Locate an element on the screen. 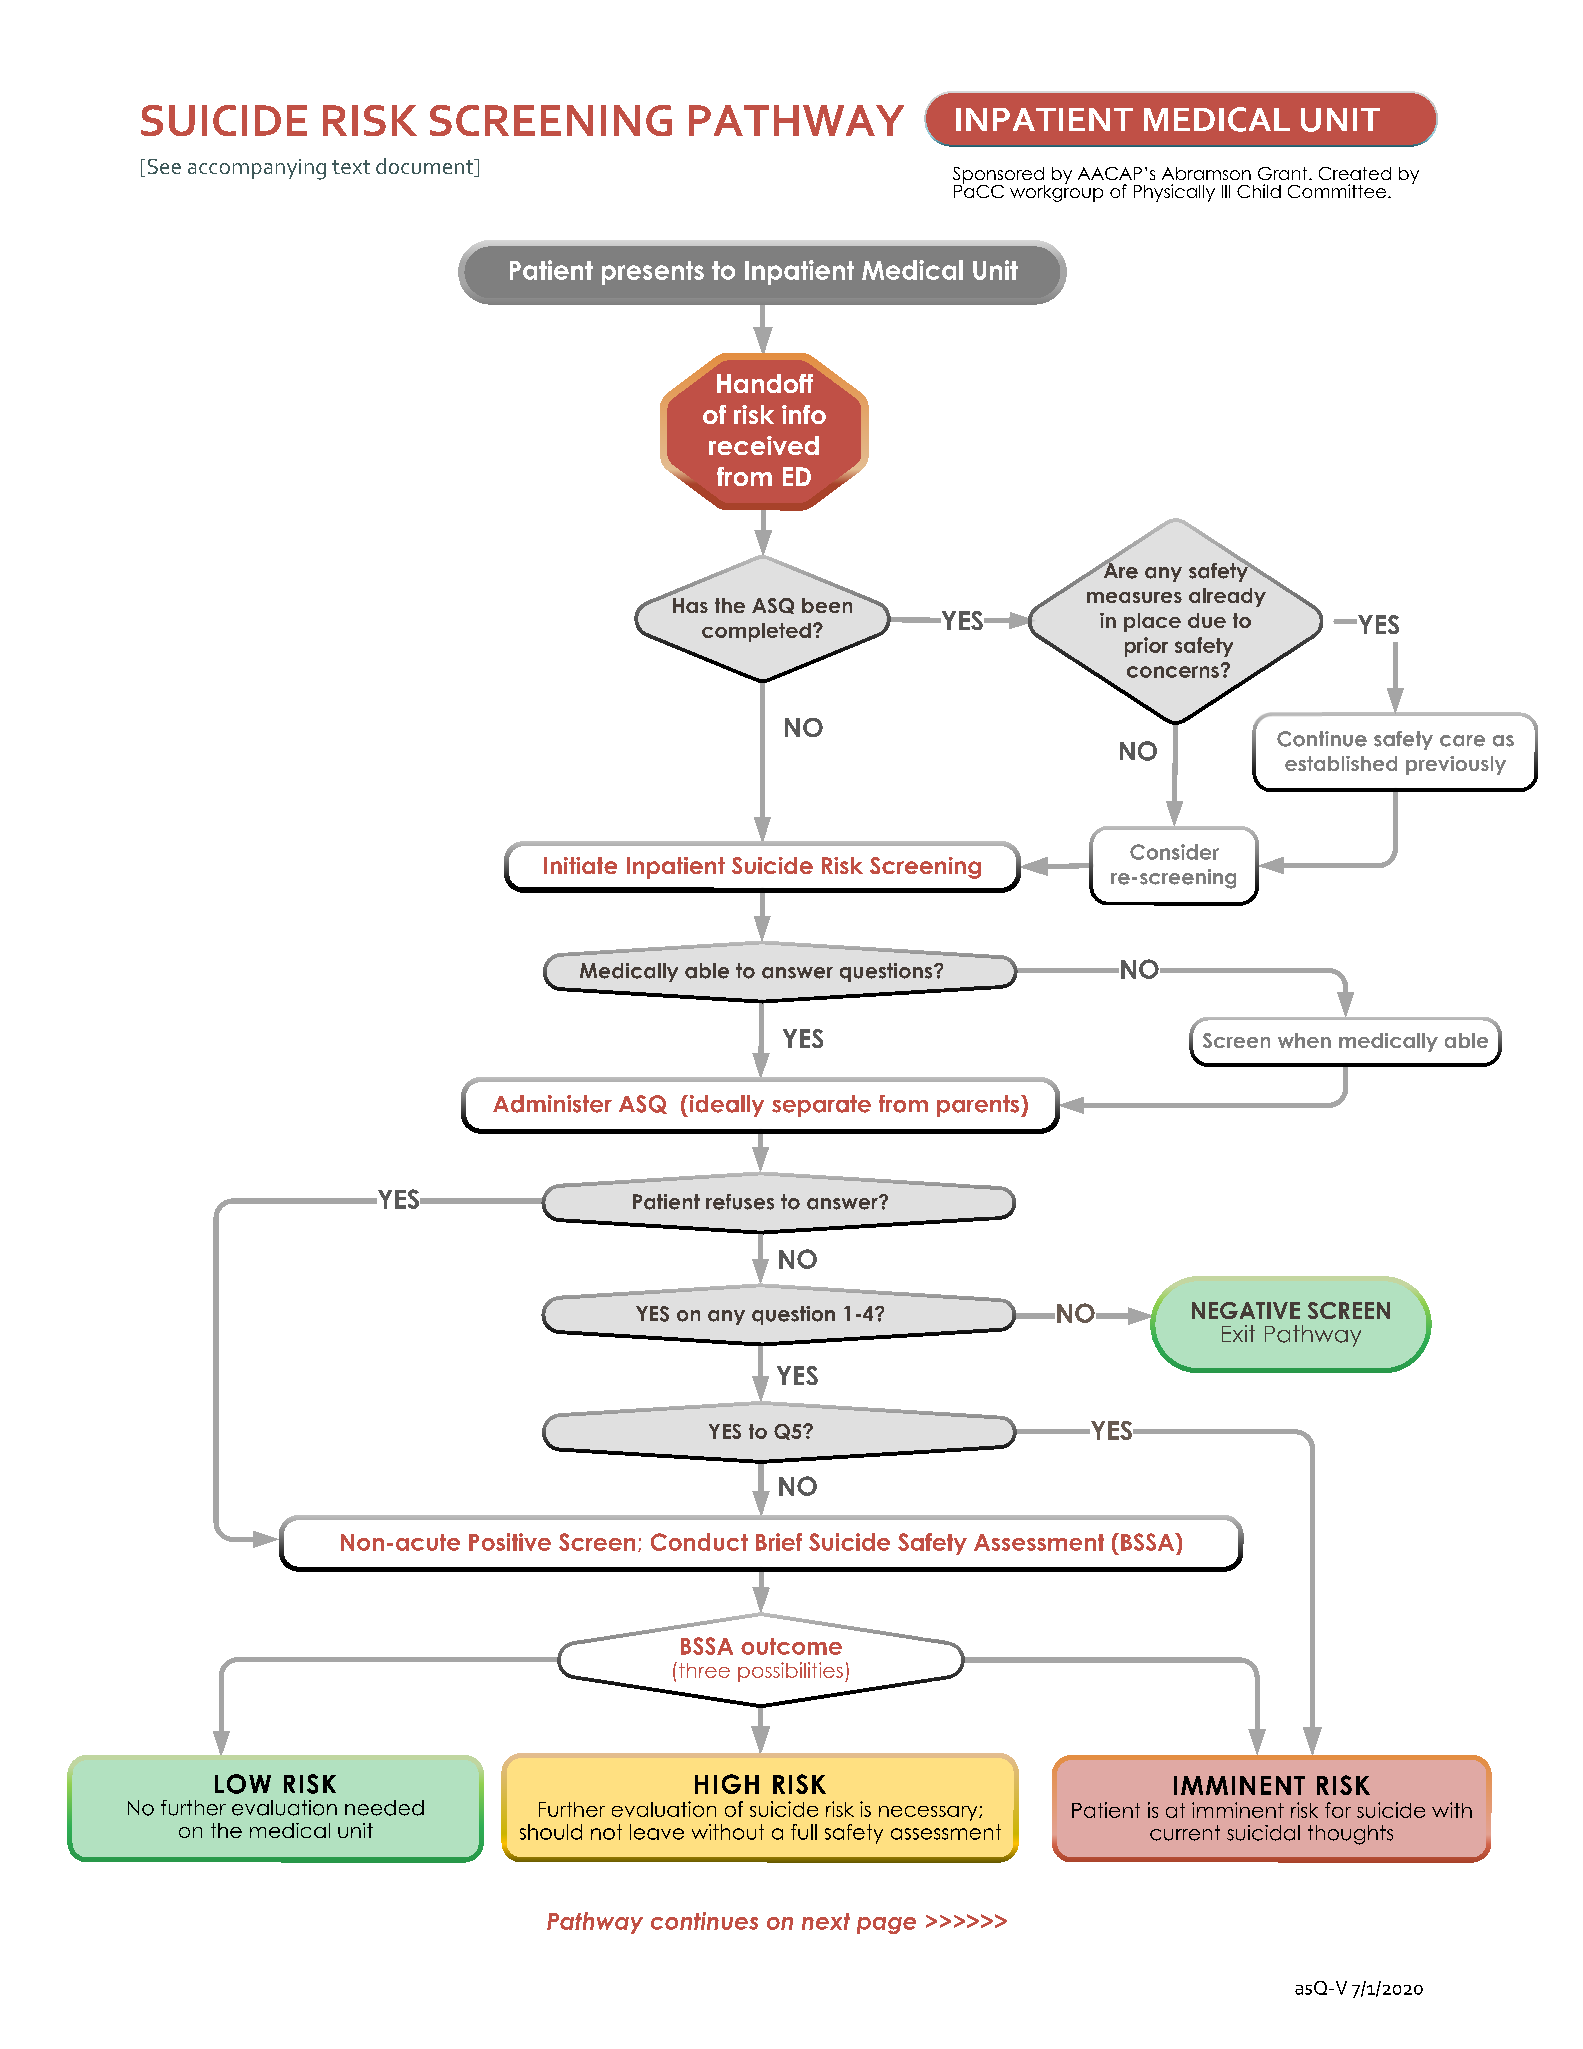 Image resolution: width=1583 pixels, height=2049 pixels. Committee is located at coordinates (1337, 191).
